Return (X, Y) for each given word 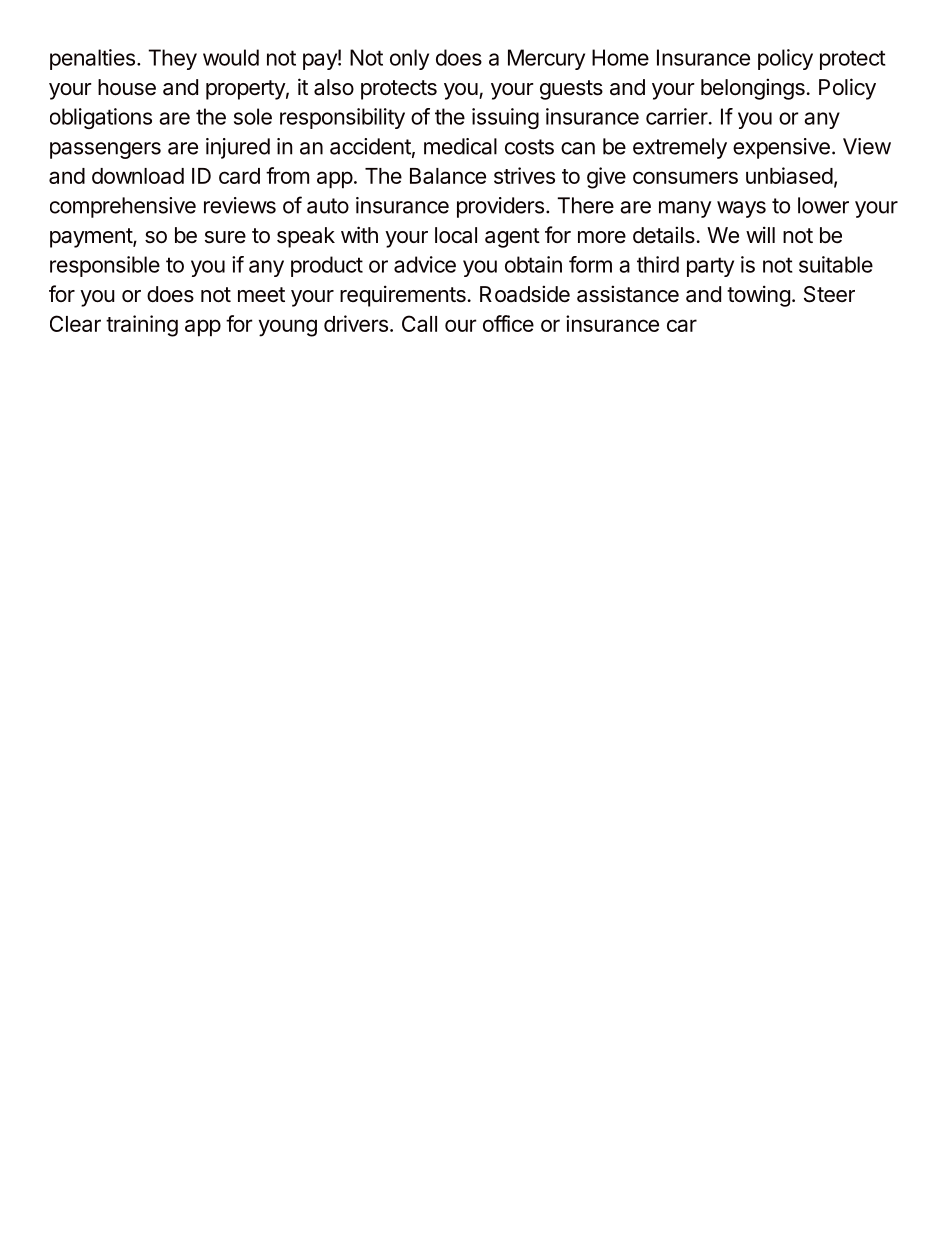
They (172, 59)
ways (741, 209)
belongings (753, 89)
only (409, 59)
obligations (101, 118)
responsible (105, 266)
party (710, 267)
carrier (677, 116)
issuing (505, 118)
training (142, 326)
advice (425, 264)
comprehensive (123, 207)
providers (500, 207)
